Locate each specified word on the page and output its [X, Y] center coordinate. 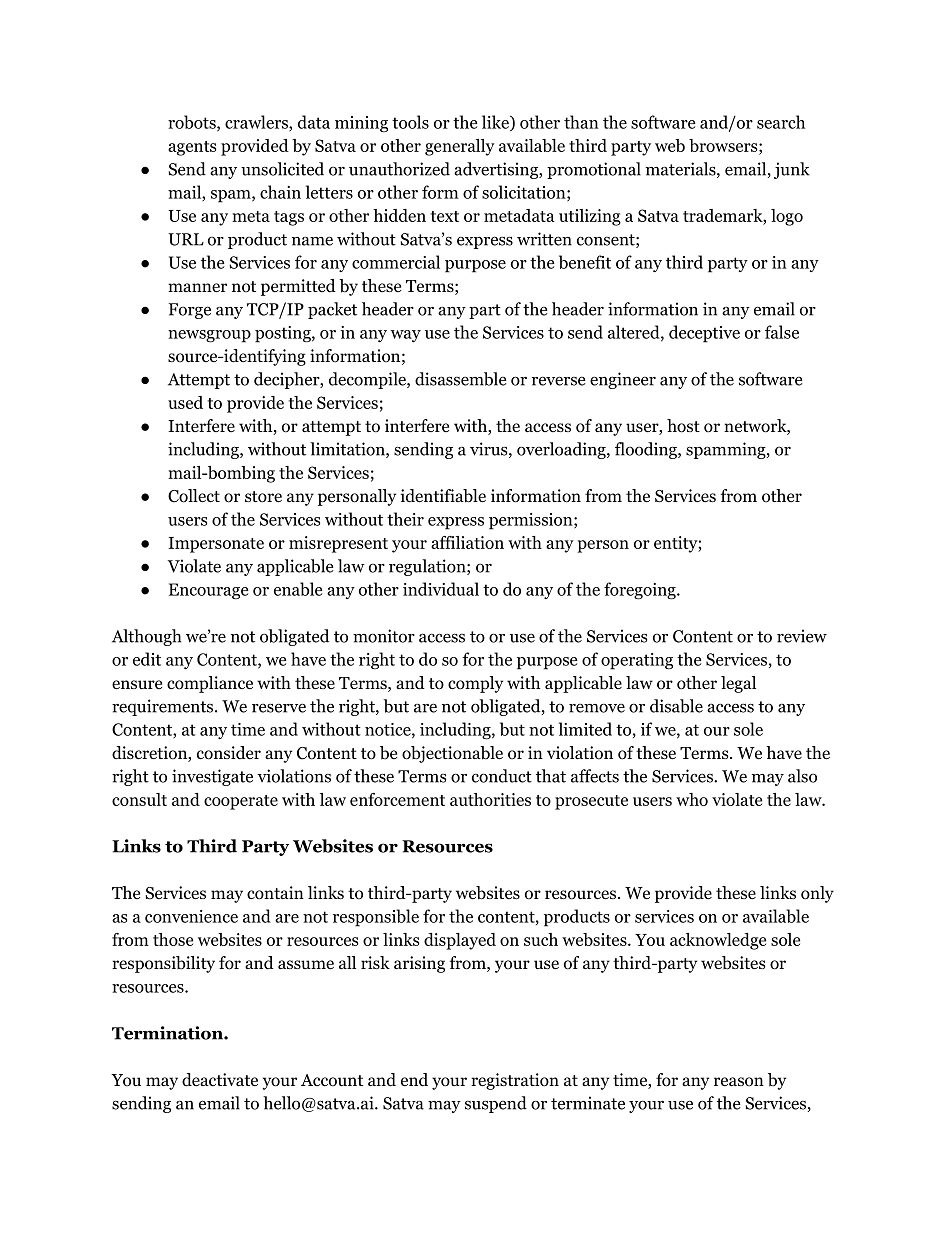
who [692, 799]
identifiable [443, 496]
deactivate [220, 1079]
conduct [502, 776]
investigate [212, 777]
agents [192, 148]
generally [460, 147]
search [781, 122]
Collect [194, 496]
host [683, 426]
